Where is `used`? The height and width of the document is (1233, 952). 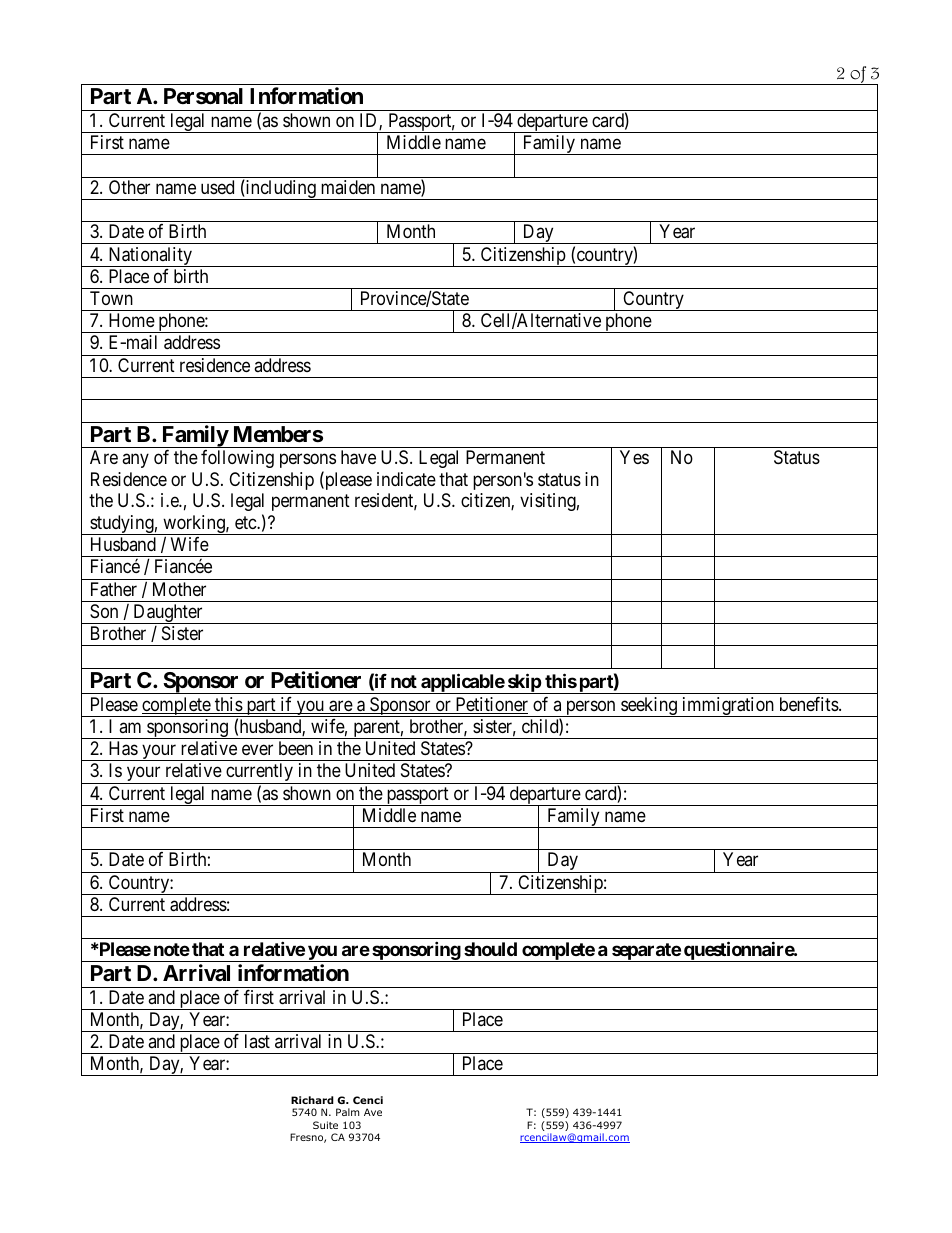 used is located at coordinates (217, 187).
